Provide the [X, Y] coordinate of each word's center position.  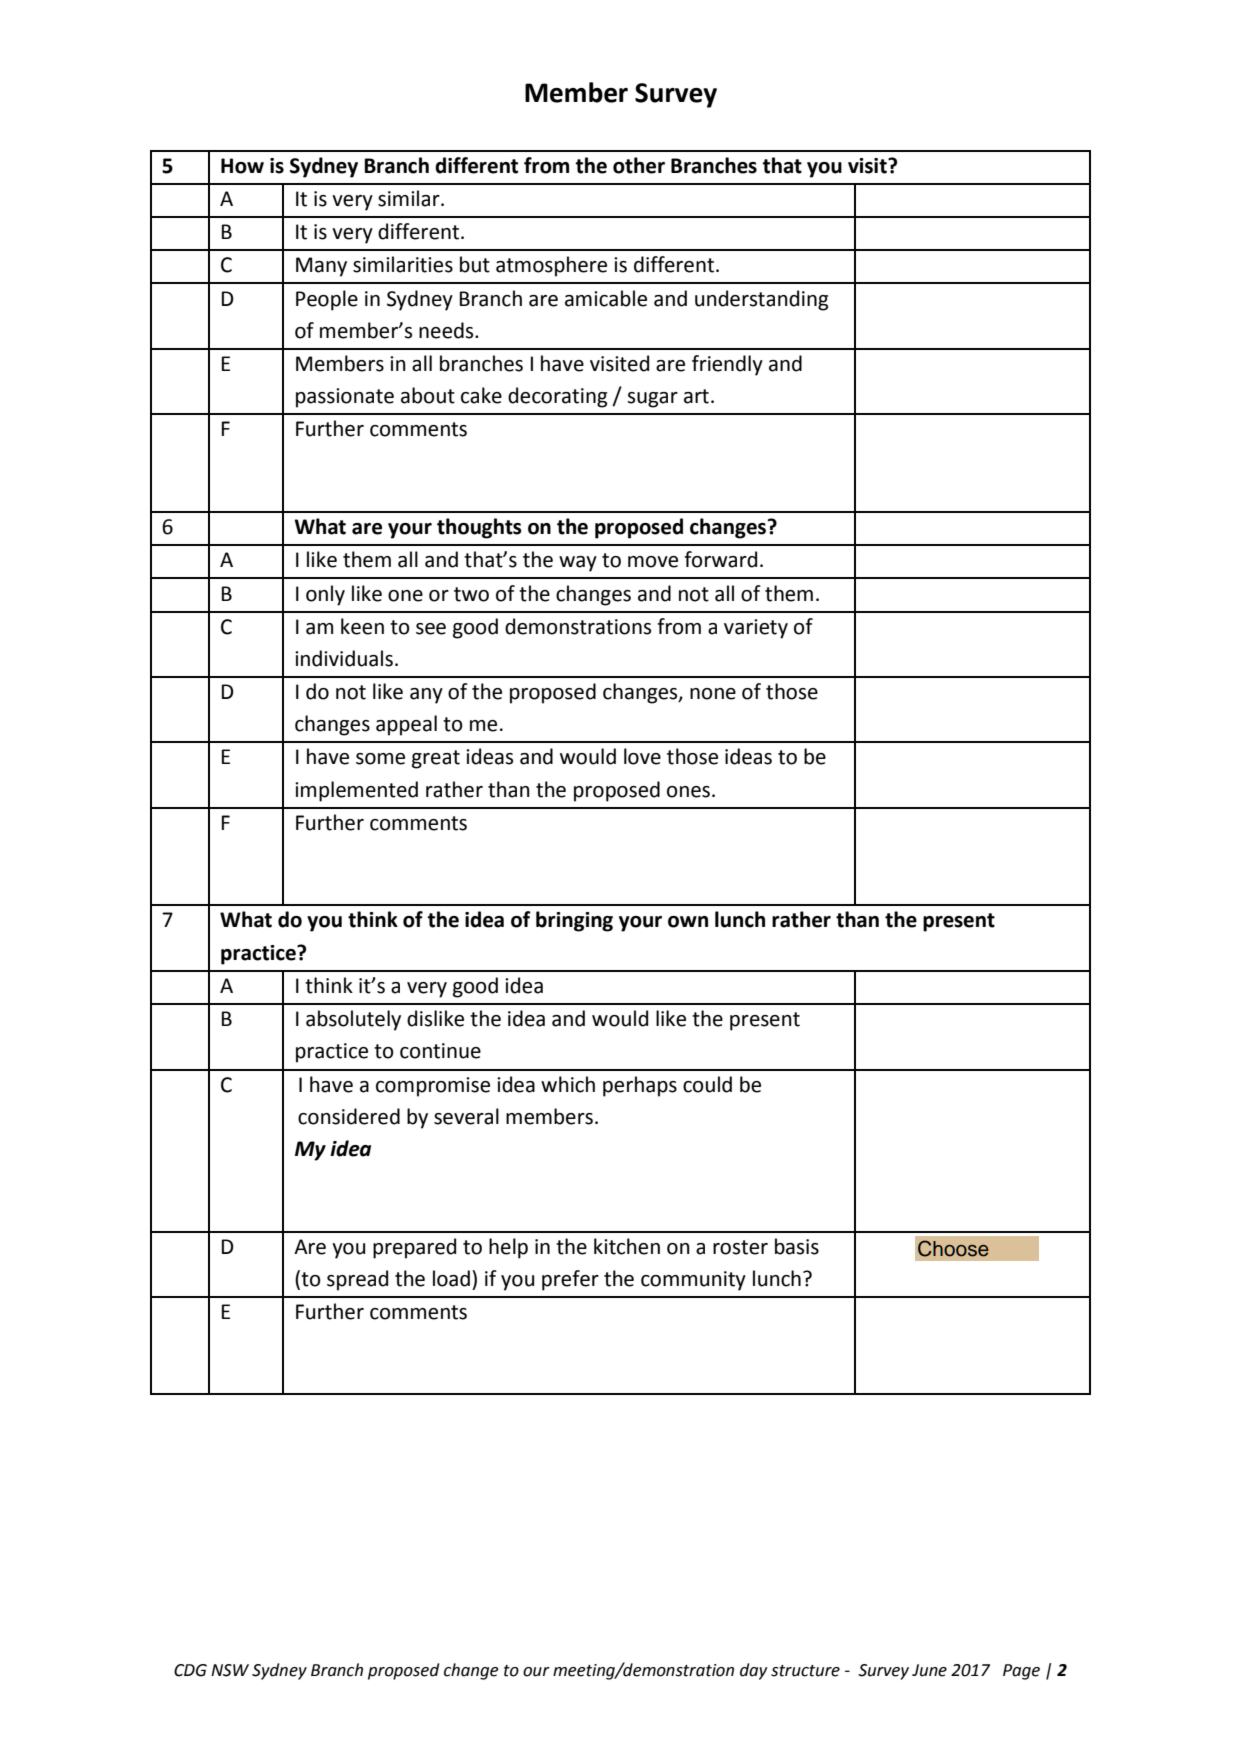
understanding [761, 300]
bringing [574, 921]
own [688, 922]
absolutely [353, 1020]
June [929, 1670]
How [242, 166]
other [639, 165]
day [753, 1671]
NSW [230, 1670]
